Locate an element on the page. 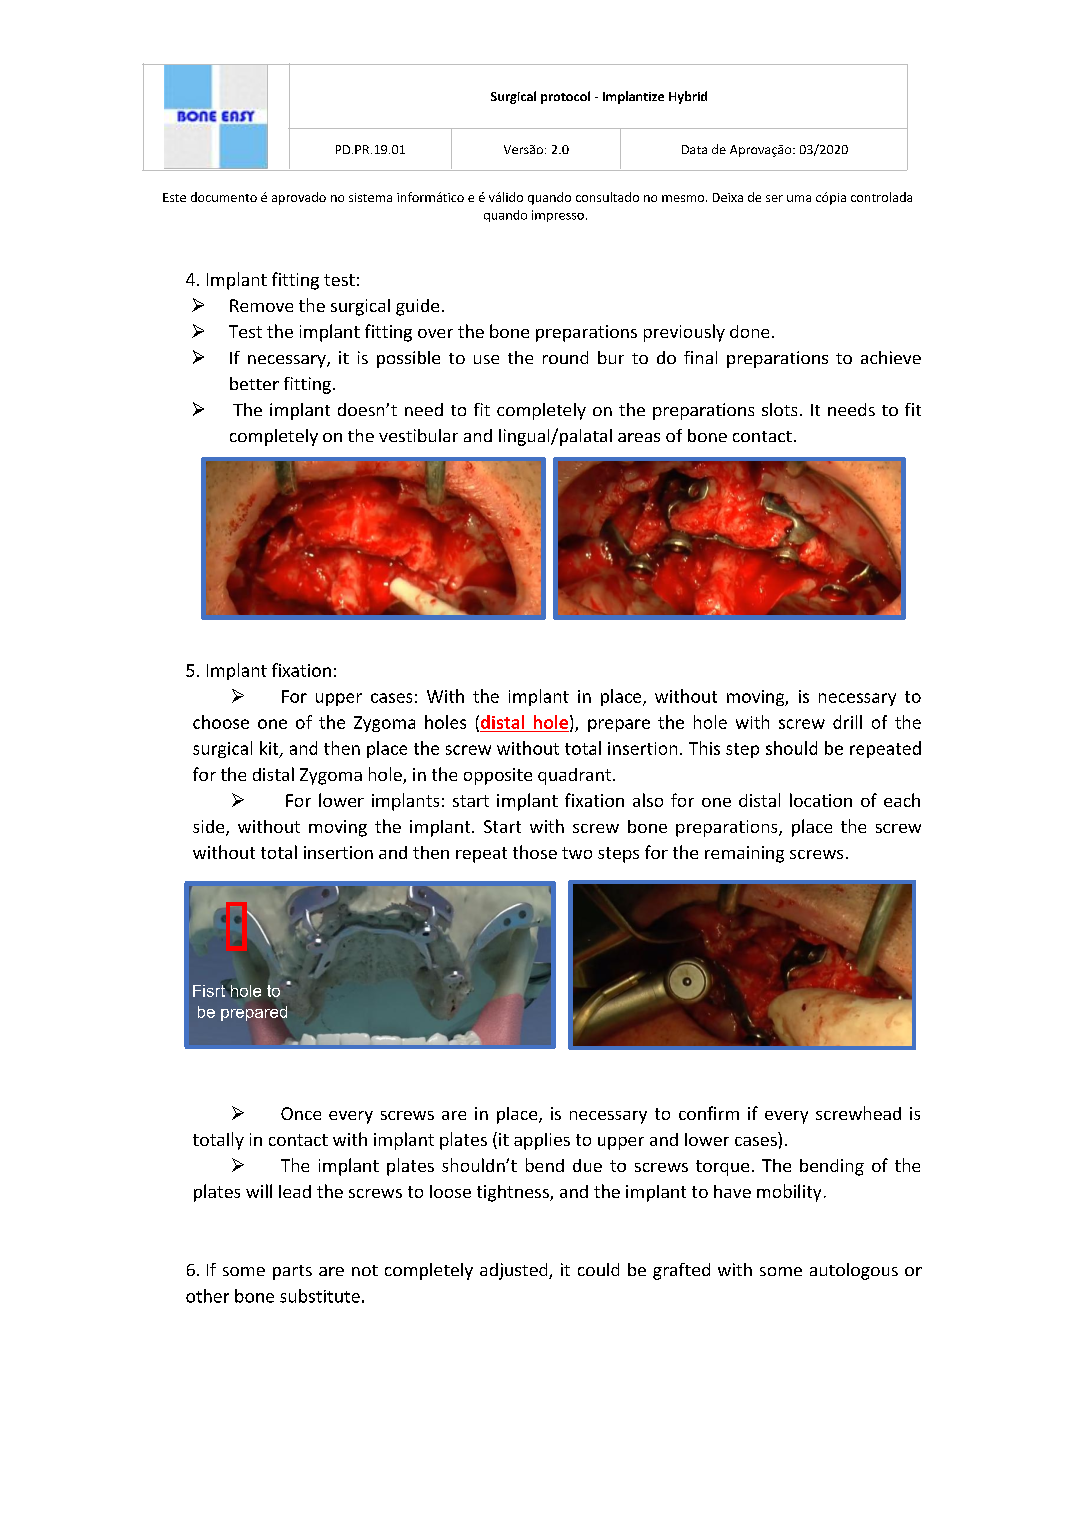  slots is located at coordinates (779, 409).
